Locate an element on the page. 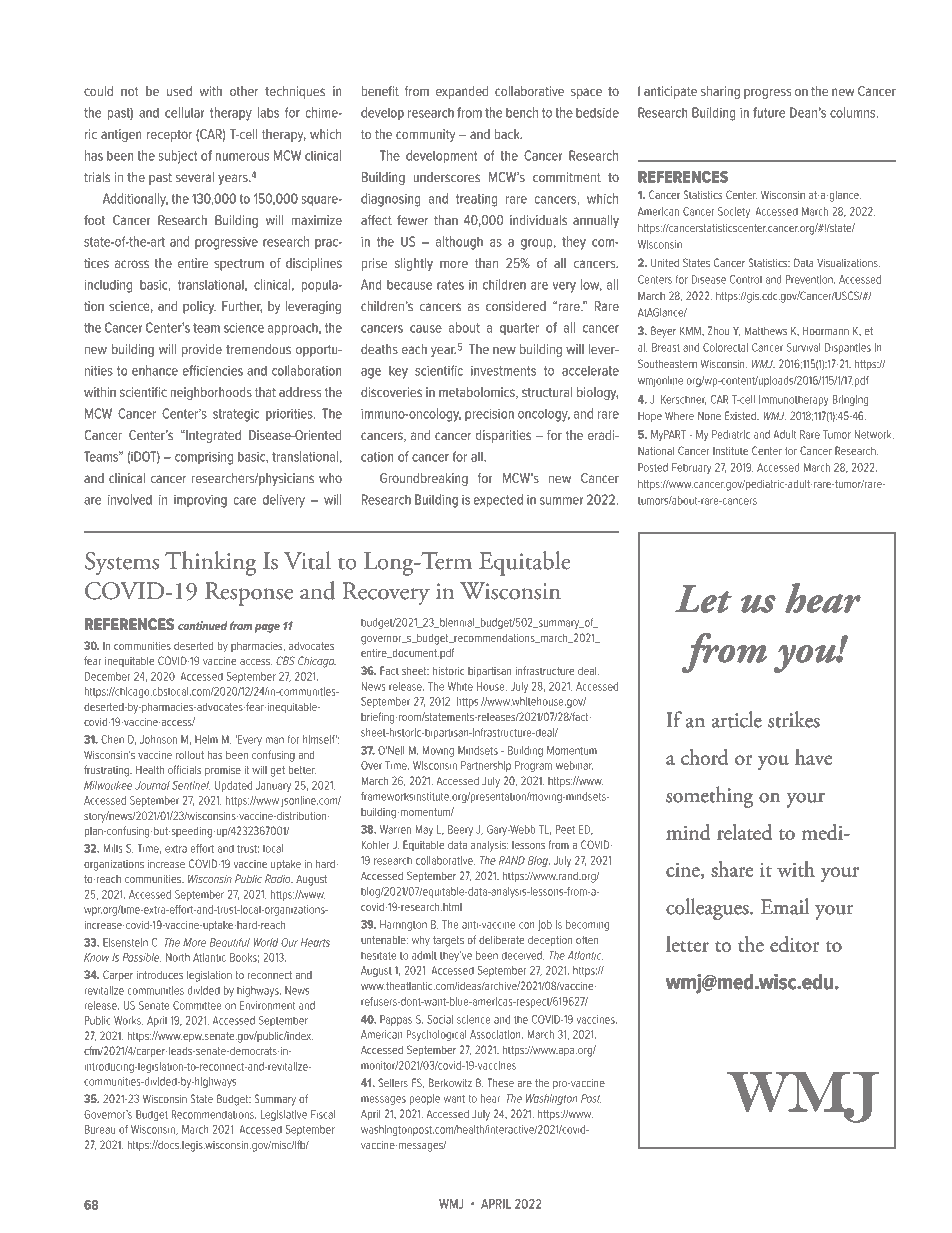 The image size is (952, 1233). expected is located at coordinates (498, 500).
